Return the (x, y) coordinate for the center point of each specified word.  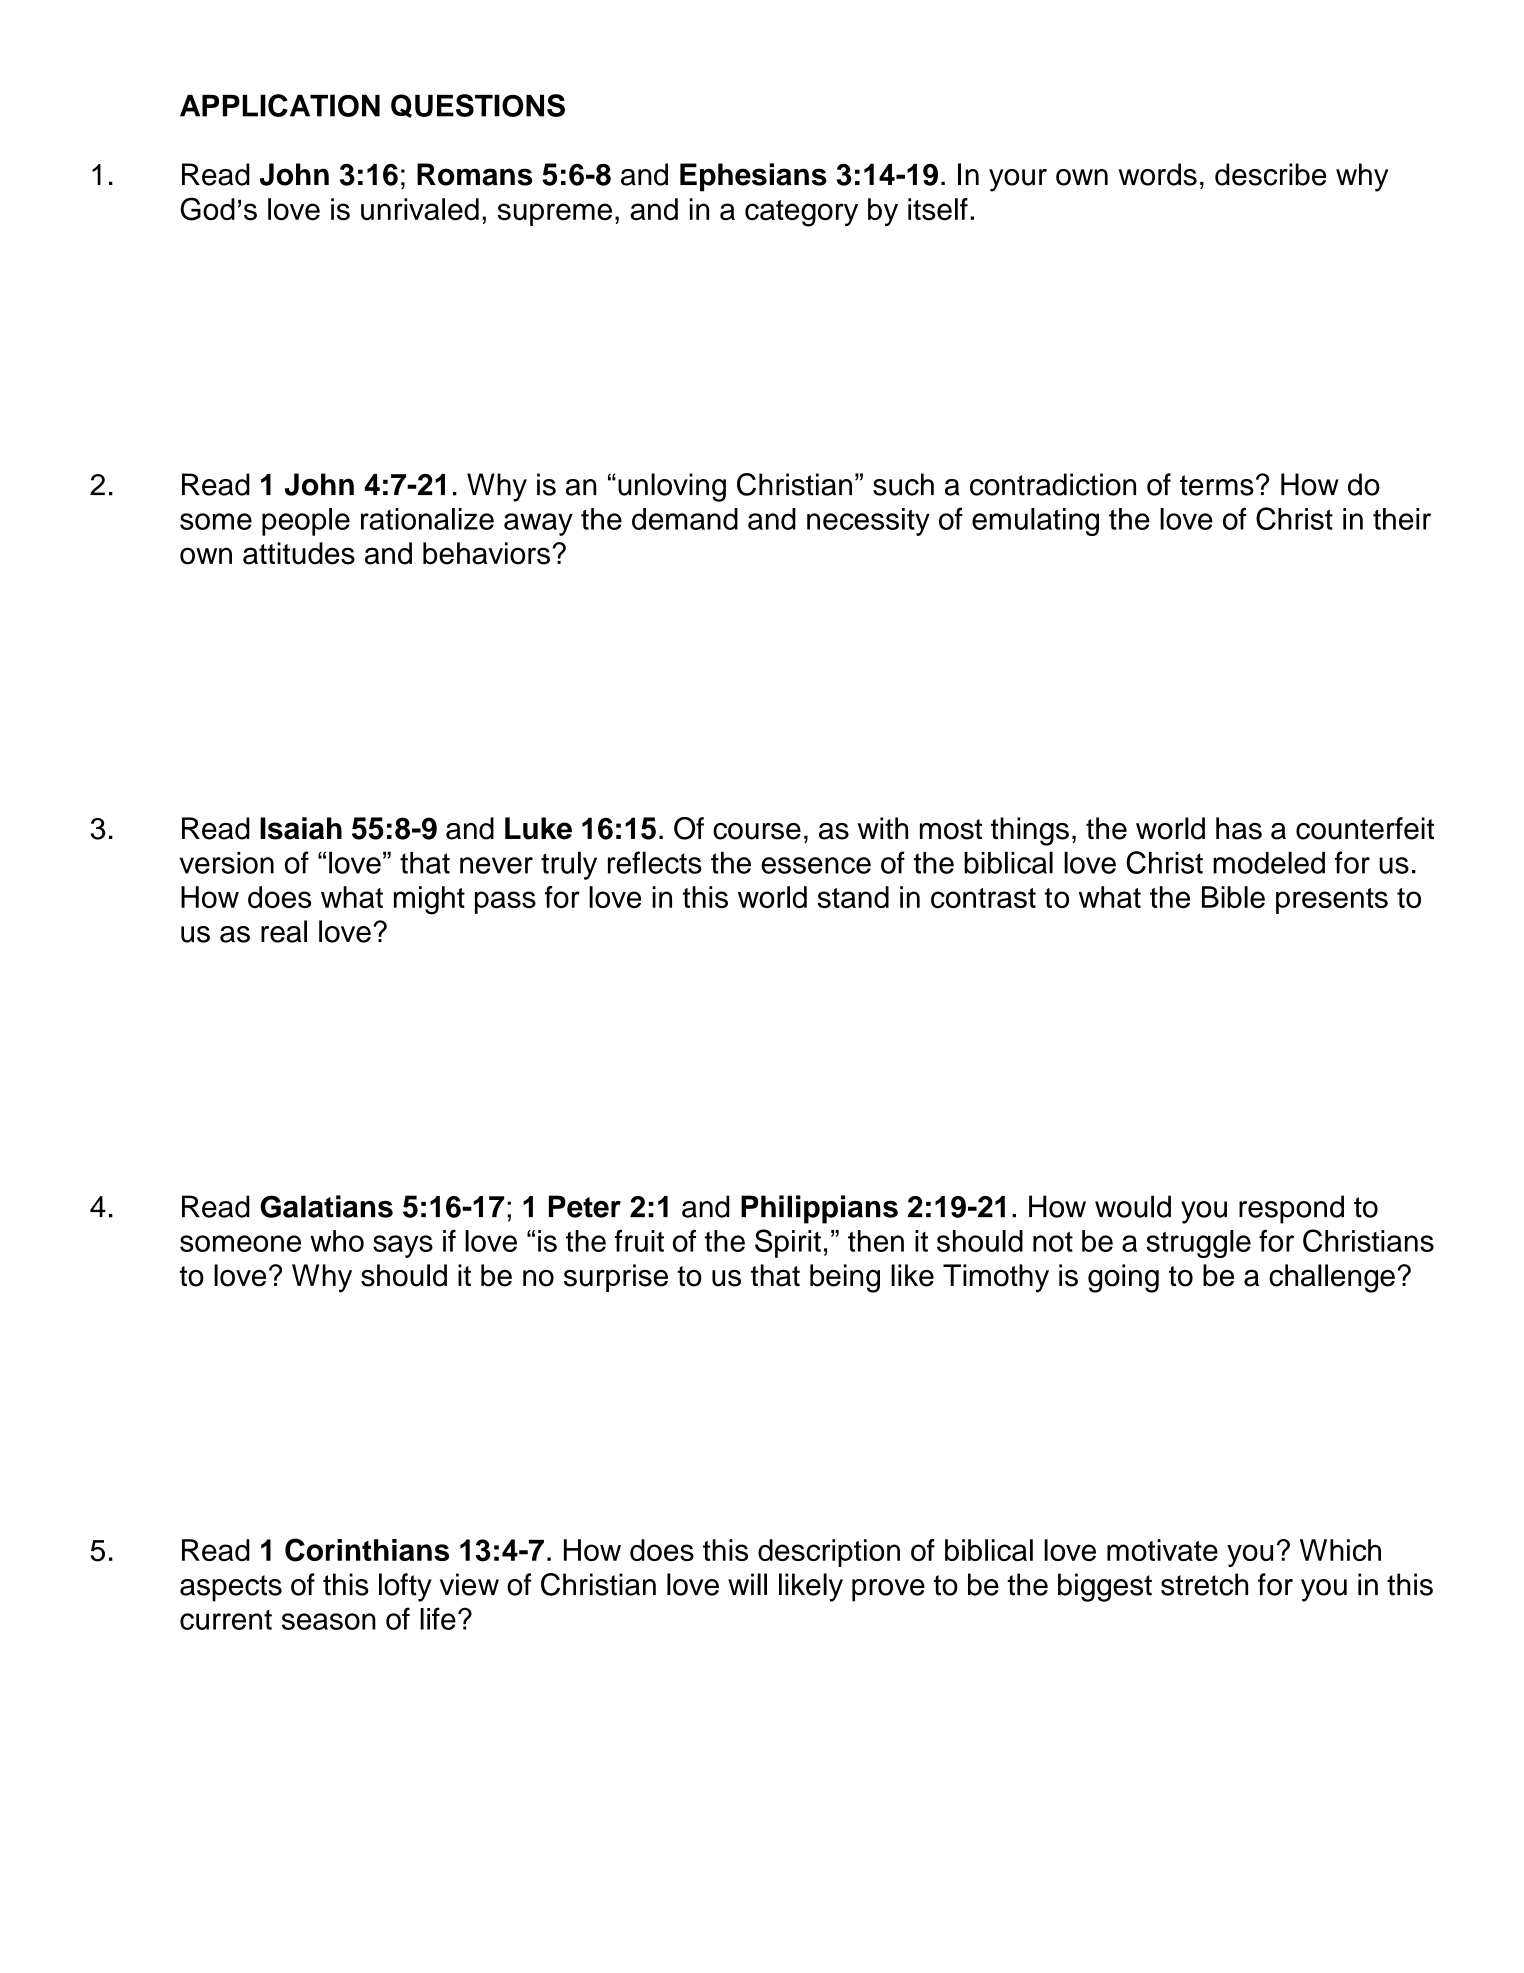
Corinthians (367, 1550)
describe (1270, 174)
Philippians (819, 1209)
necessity (868, 522)
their (1402, 519)
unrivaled (420, 209)
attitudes (299, 553)
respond (1291, 1209)
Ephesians (753, 177)
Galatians (326, 1206)
